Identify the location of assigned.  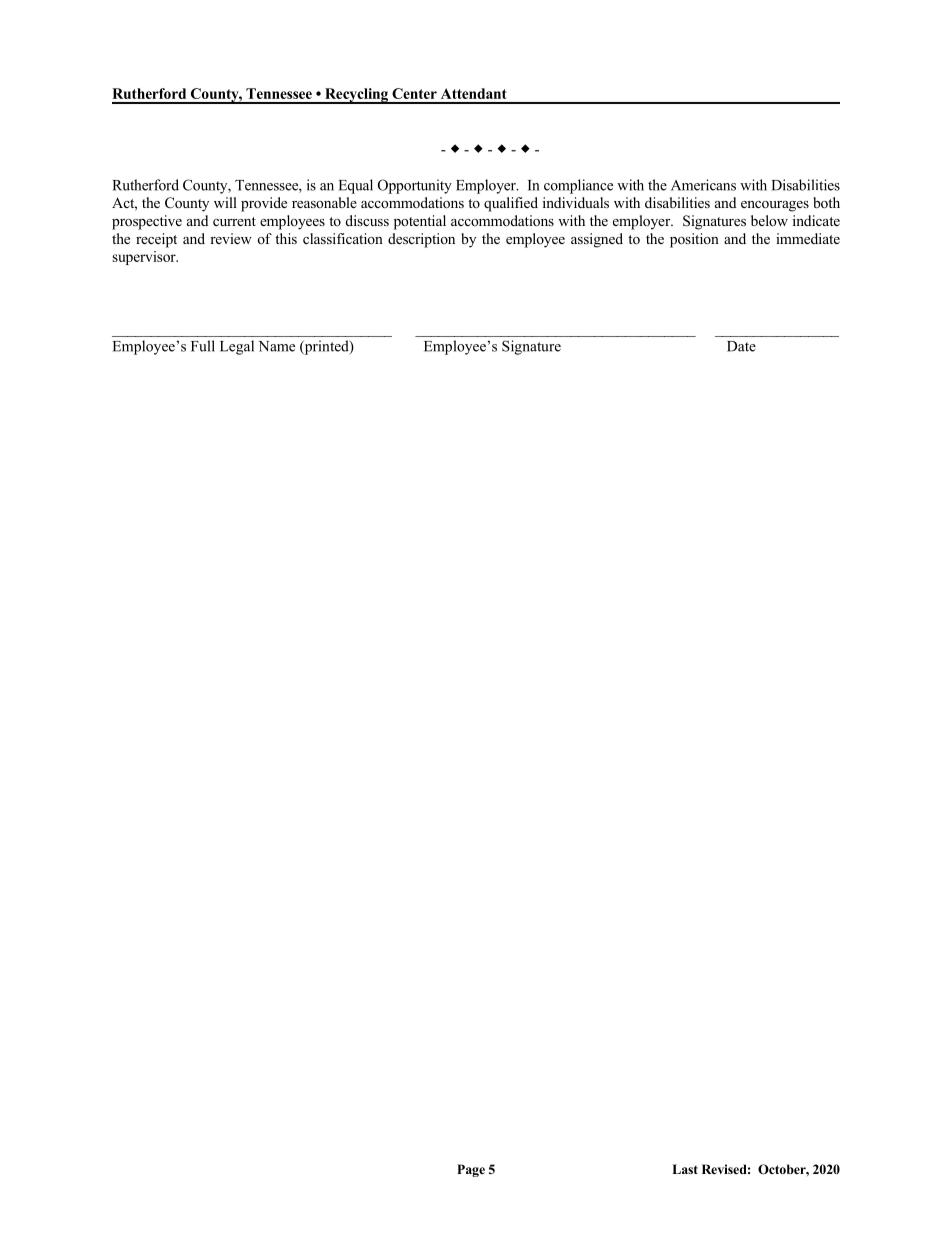
(597, 240).
